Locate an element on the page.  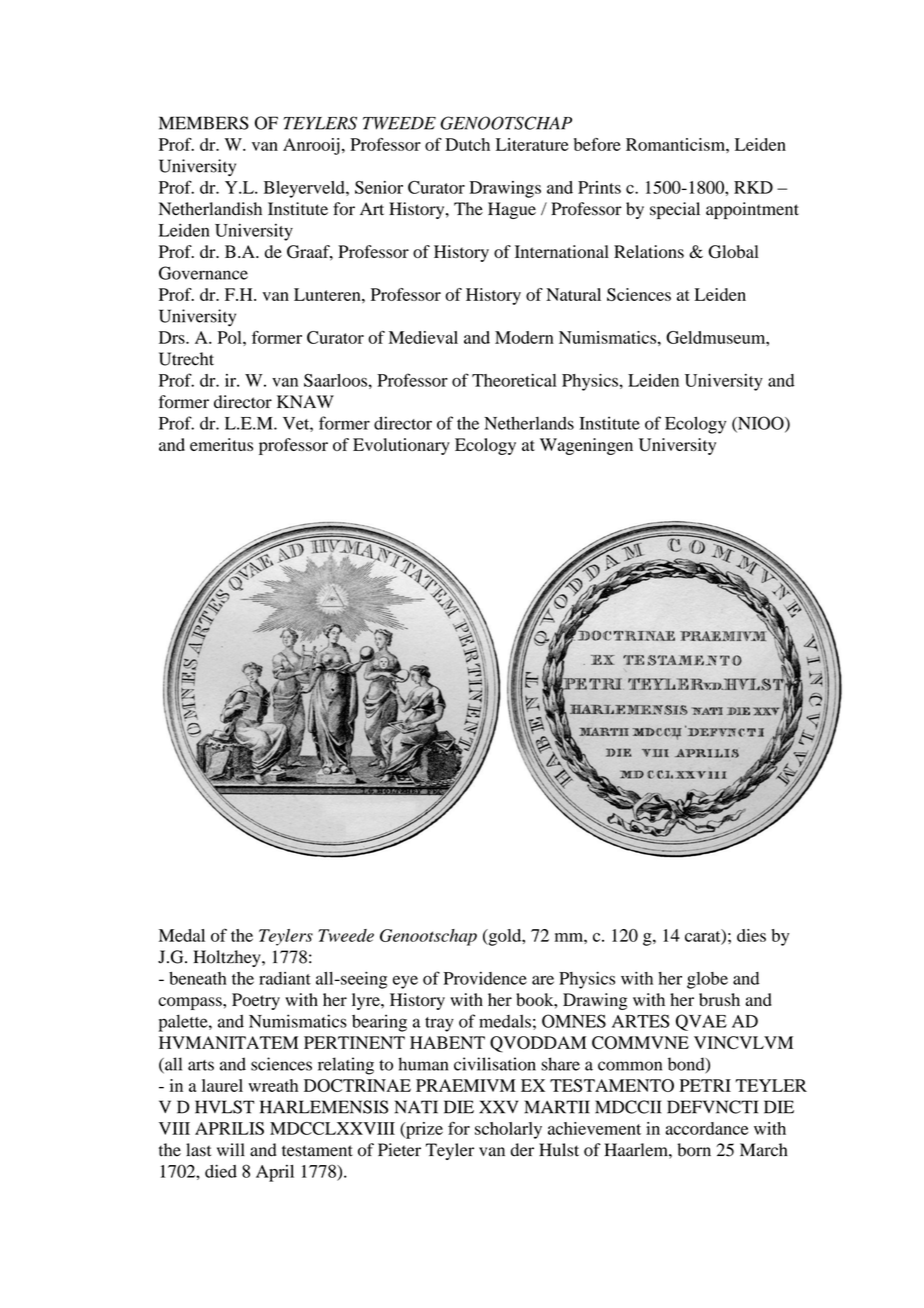
MEMBERS is located at coordinates (204, 123).
